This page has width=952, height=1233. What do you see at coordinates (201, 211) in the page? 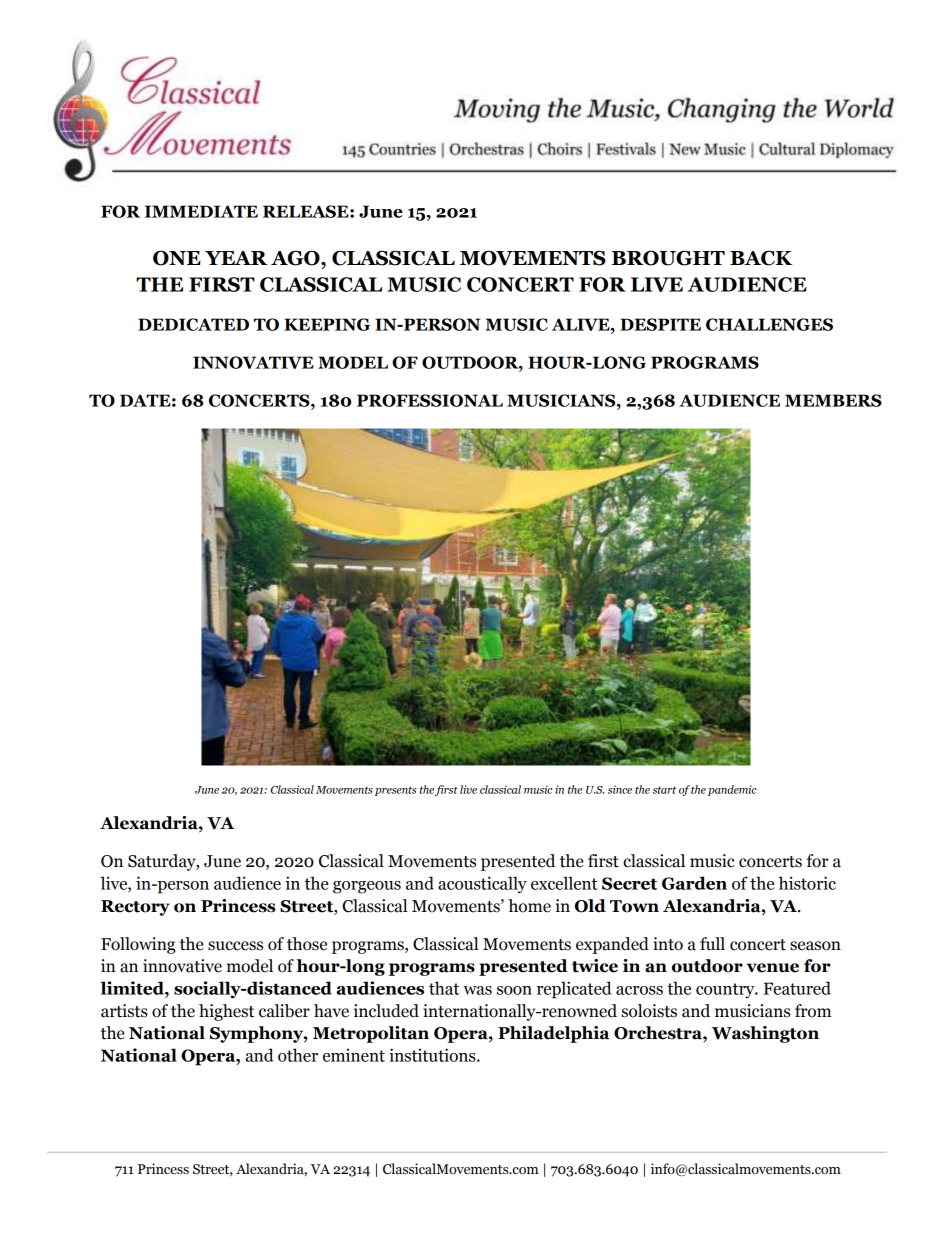
I see `IMMEDIATE` at bounding box center [201, 211].
